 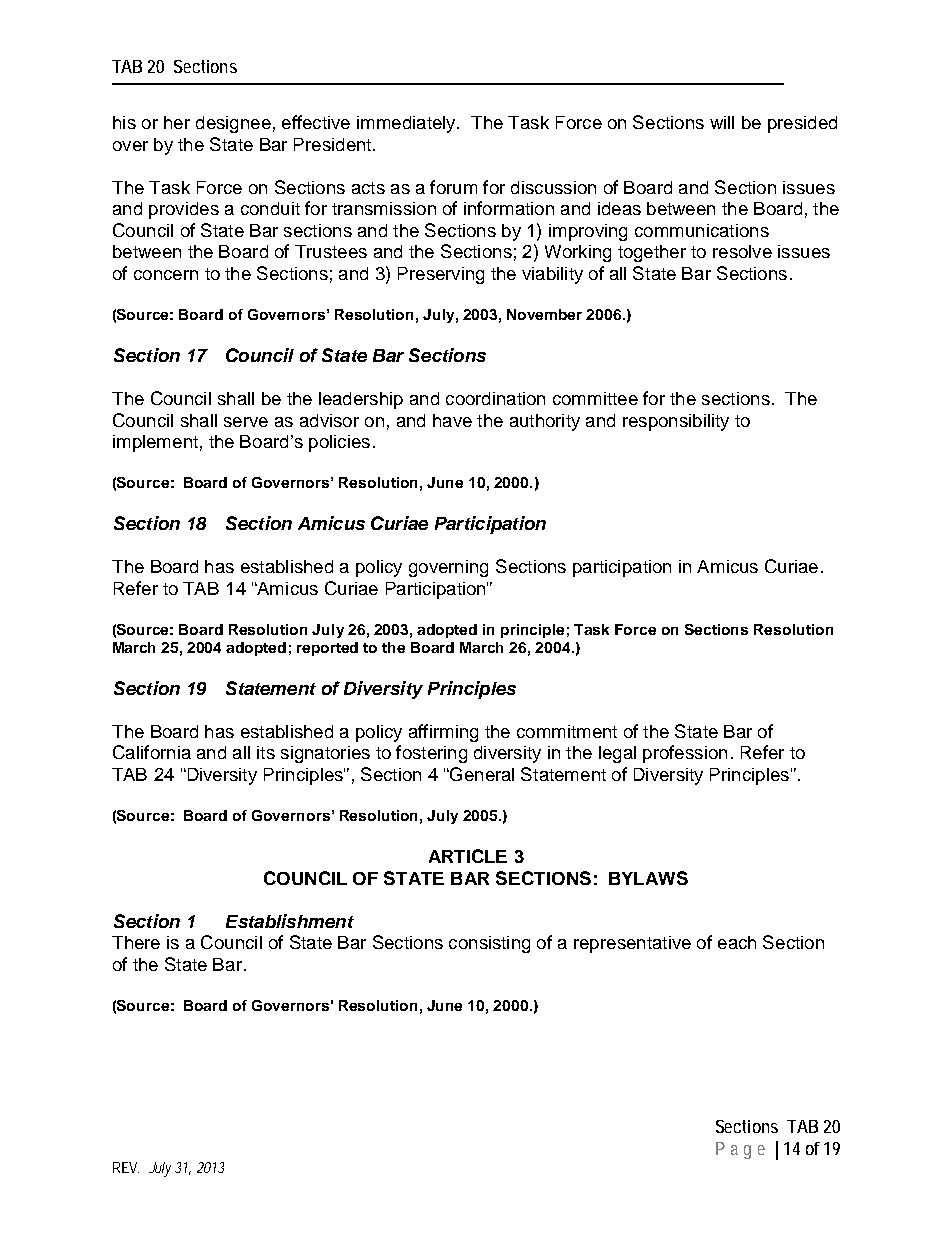 I want to click on responsibility, so click(x=676, y=422).
